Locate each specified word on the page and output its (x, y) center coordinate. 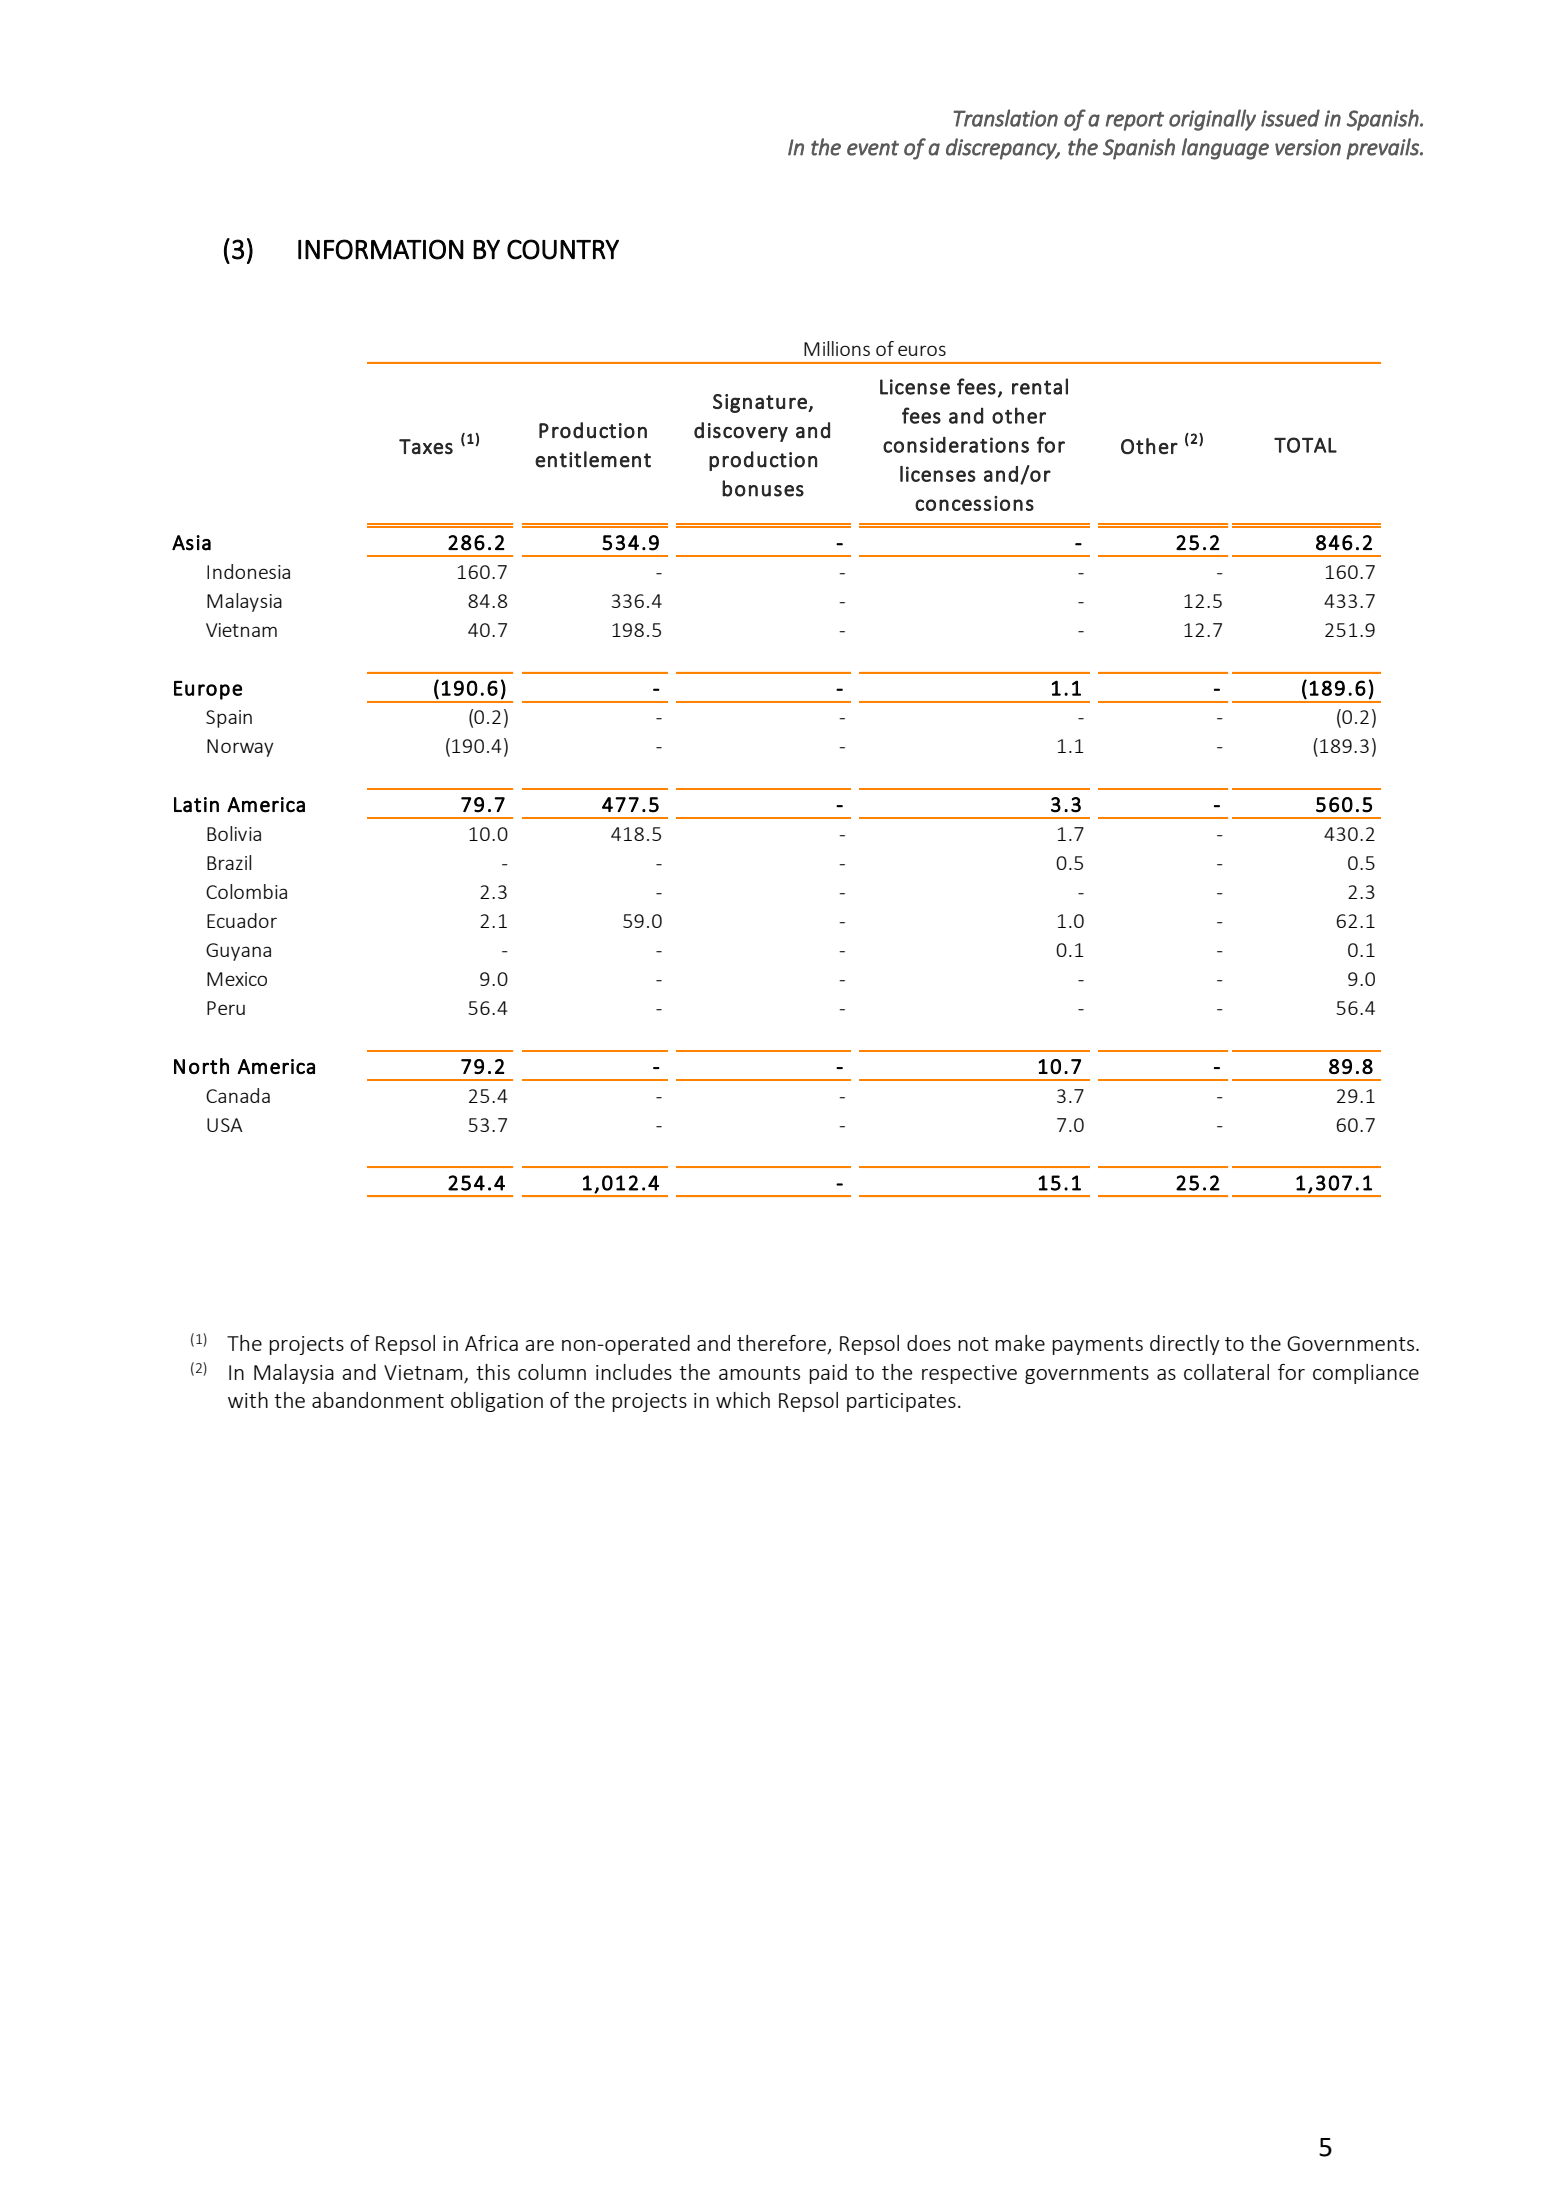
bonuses (763, 488)
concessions (974, 503)
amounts (759, 1373)
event (873, 148)
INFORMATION (381, 249)
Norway (240, 748)
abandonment (378, 1400)
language (1225, 149)
